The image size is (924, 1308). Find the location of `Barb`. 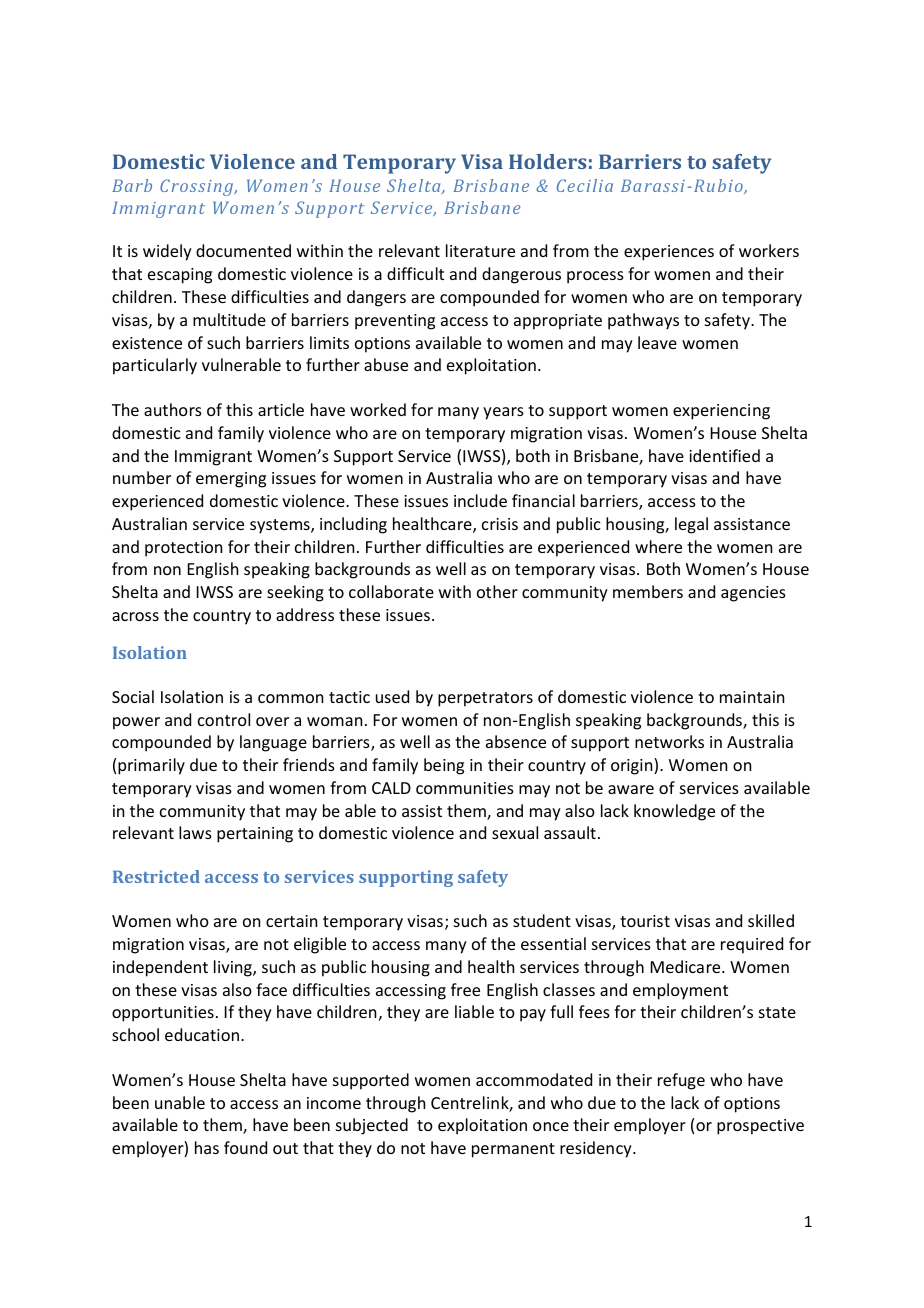

Barb is located at coordinates (132, 185).
